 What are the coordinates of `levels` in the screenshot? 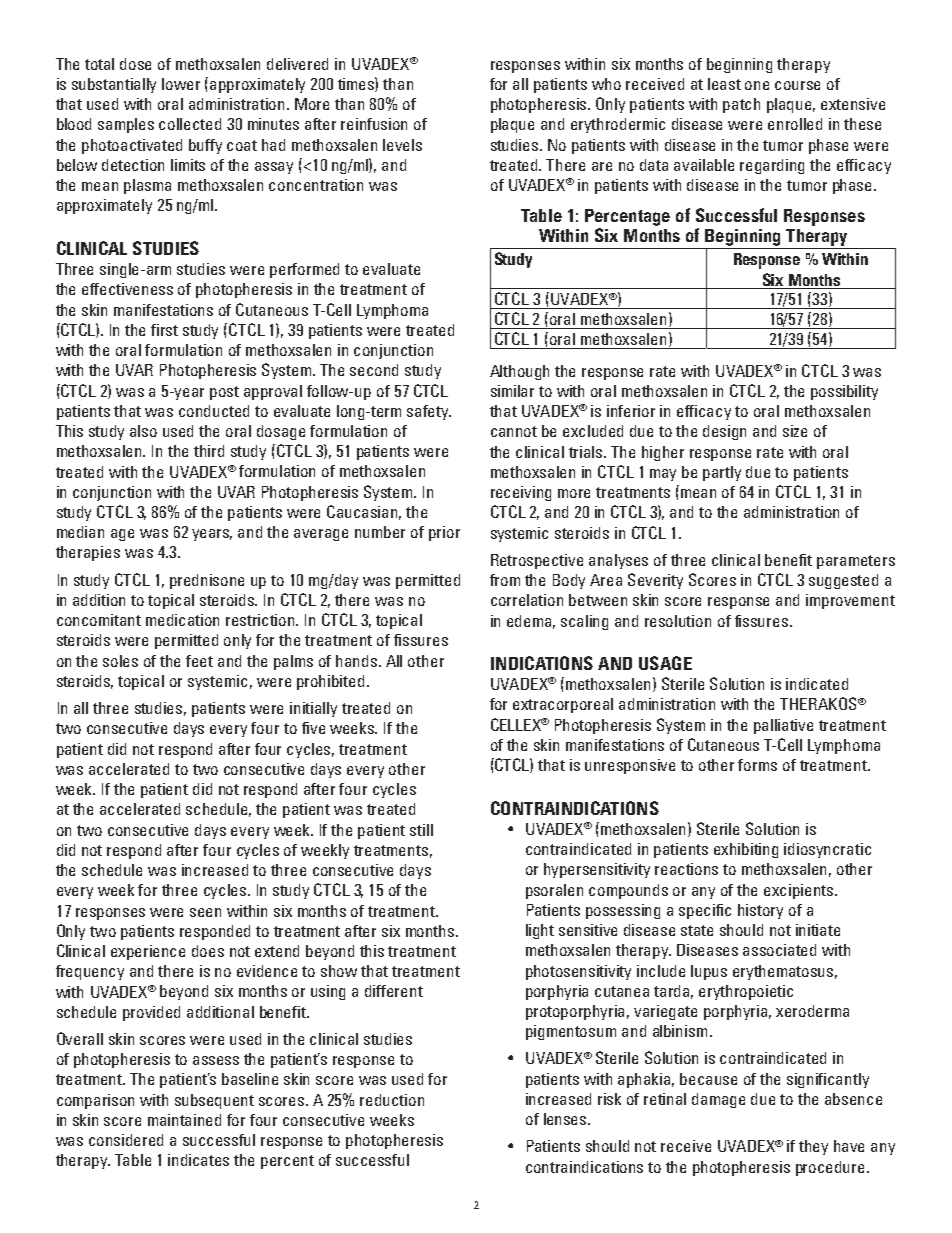 It's located at (402, 145).
